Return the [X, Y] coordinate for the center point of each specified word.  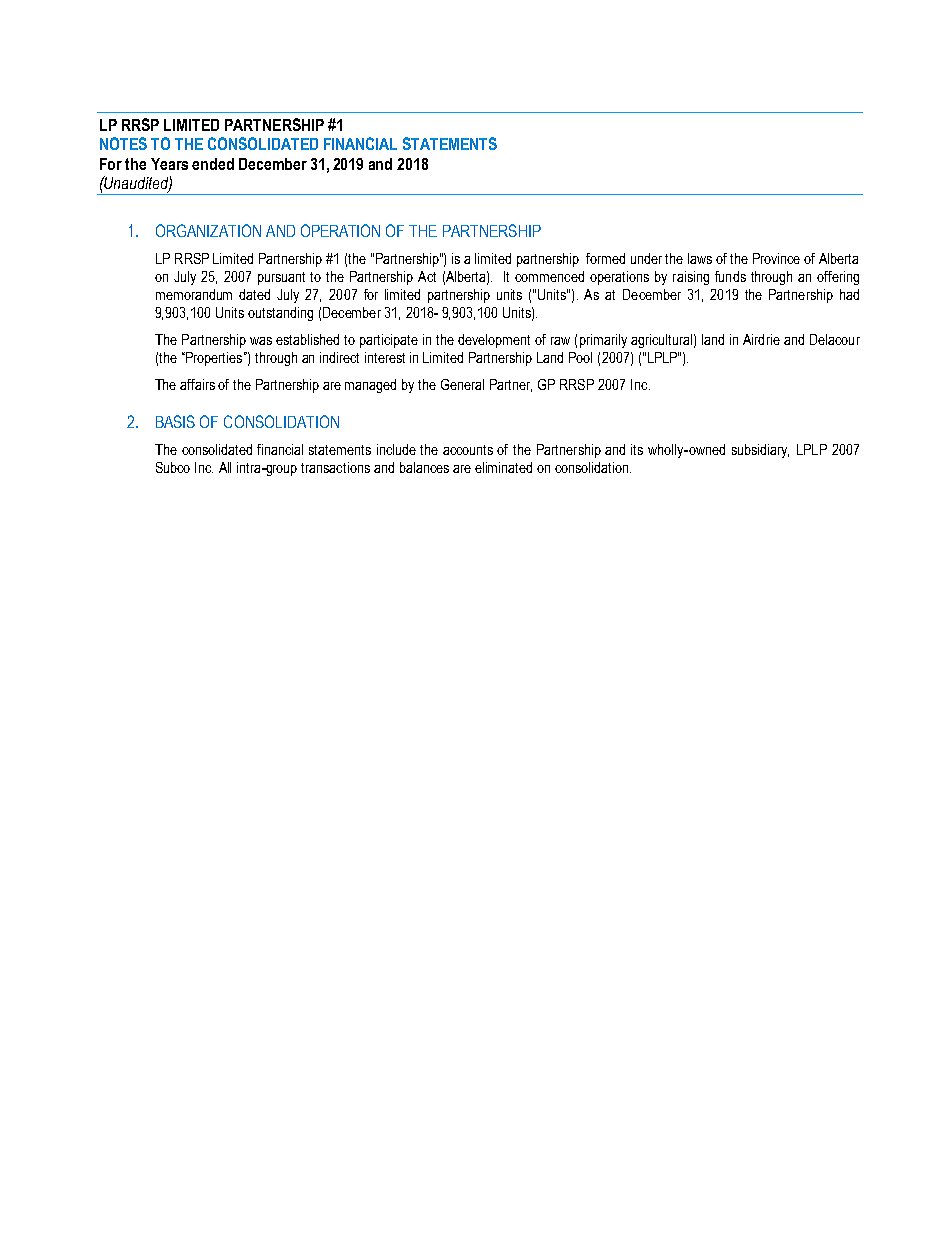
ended [213, 164]
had [849, 294]
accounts [468, 450]
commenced [549, 276]
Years [169, 164]
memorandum [194, 294]
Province [776, 258]
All [225, 467]
